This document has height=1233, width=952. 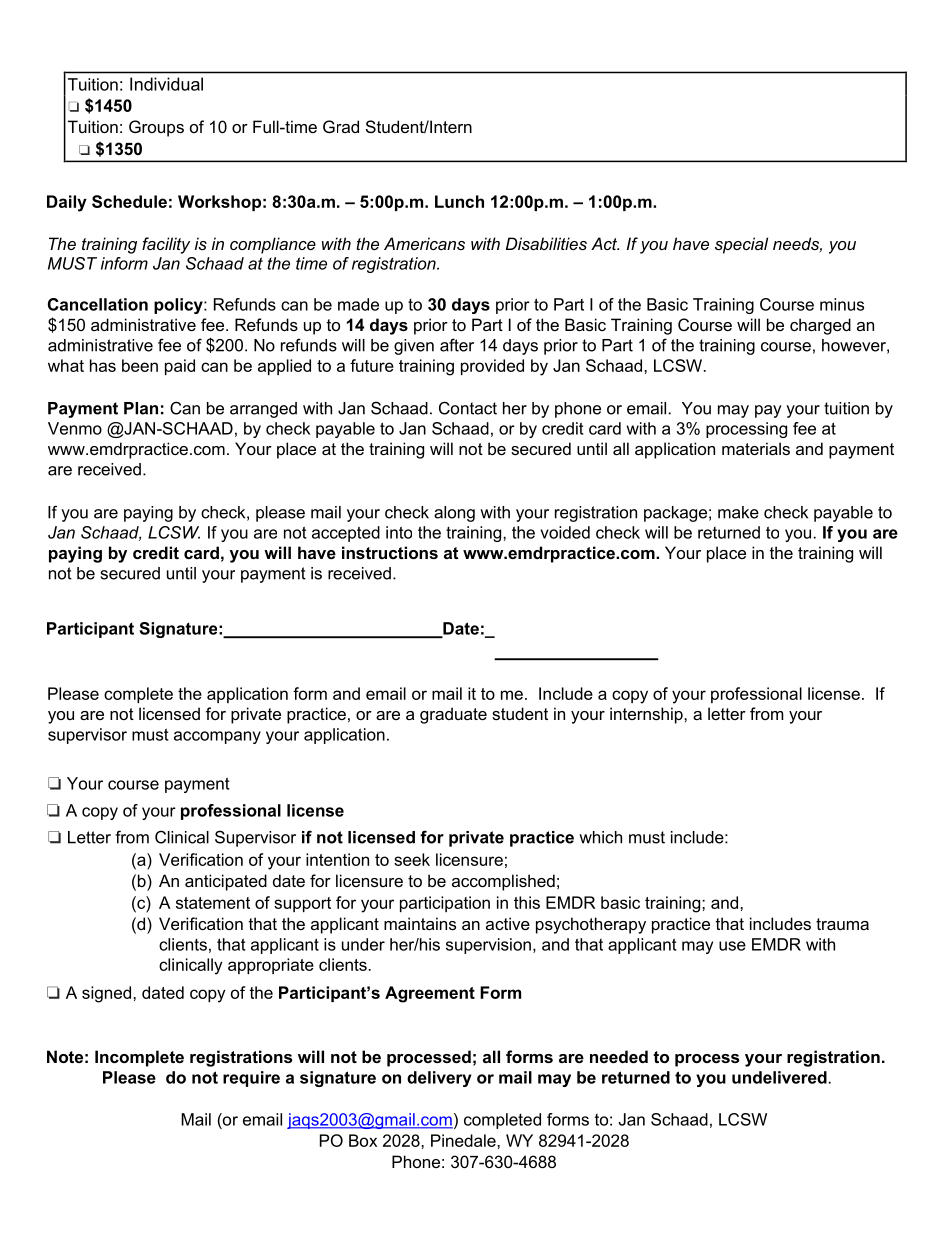 What do you see at coordinates (741, 245) in the document?
I see `special` at bounding box center [741, 245].
